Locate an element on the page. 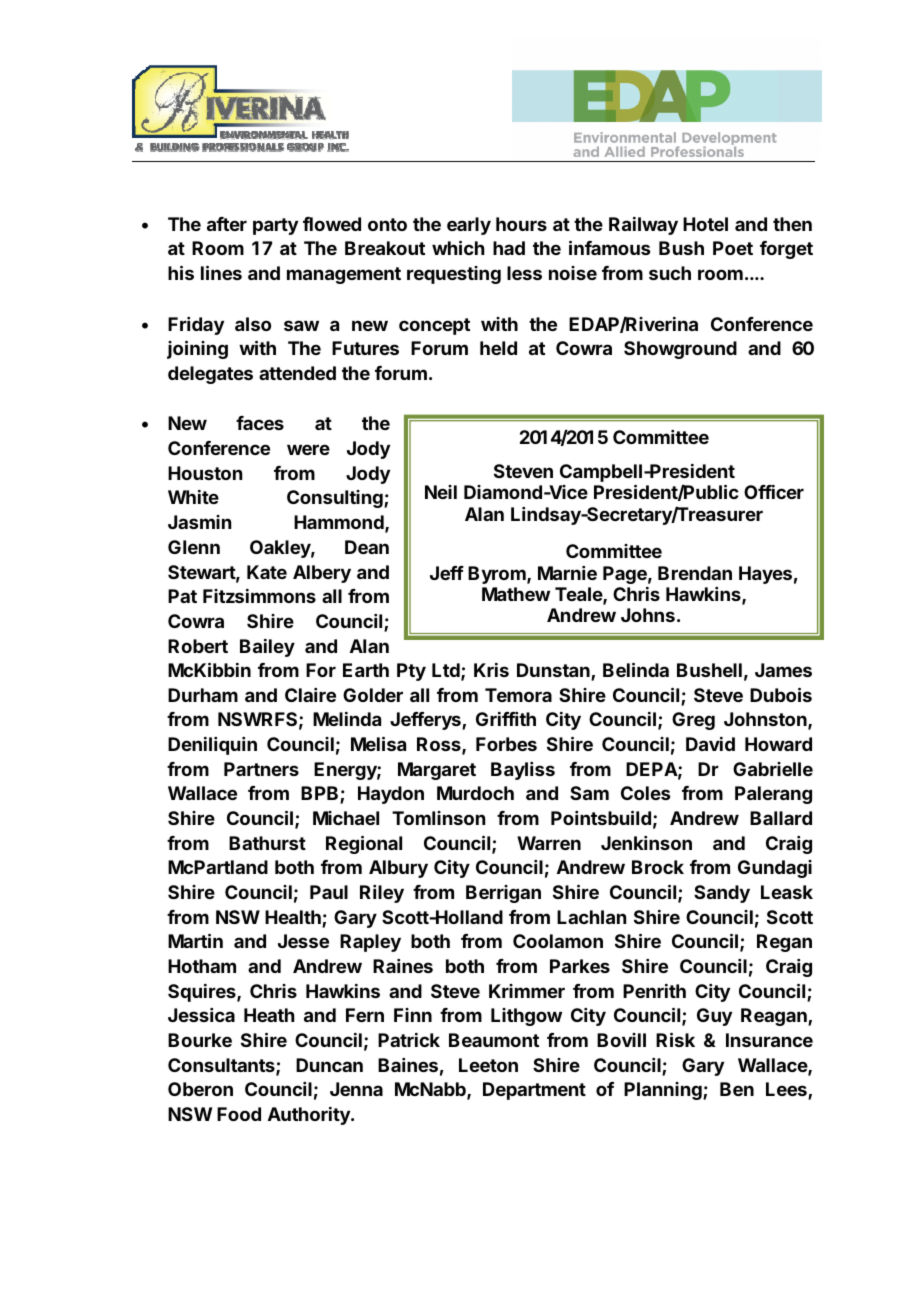  Food is located at coordinates (239, 1114).
